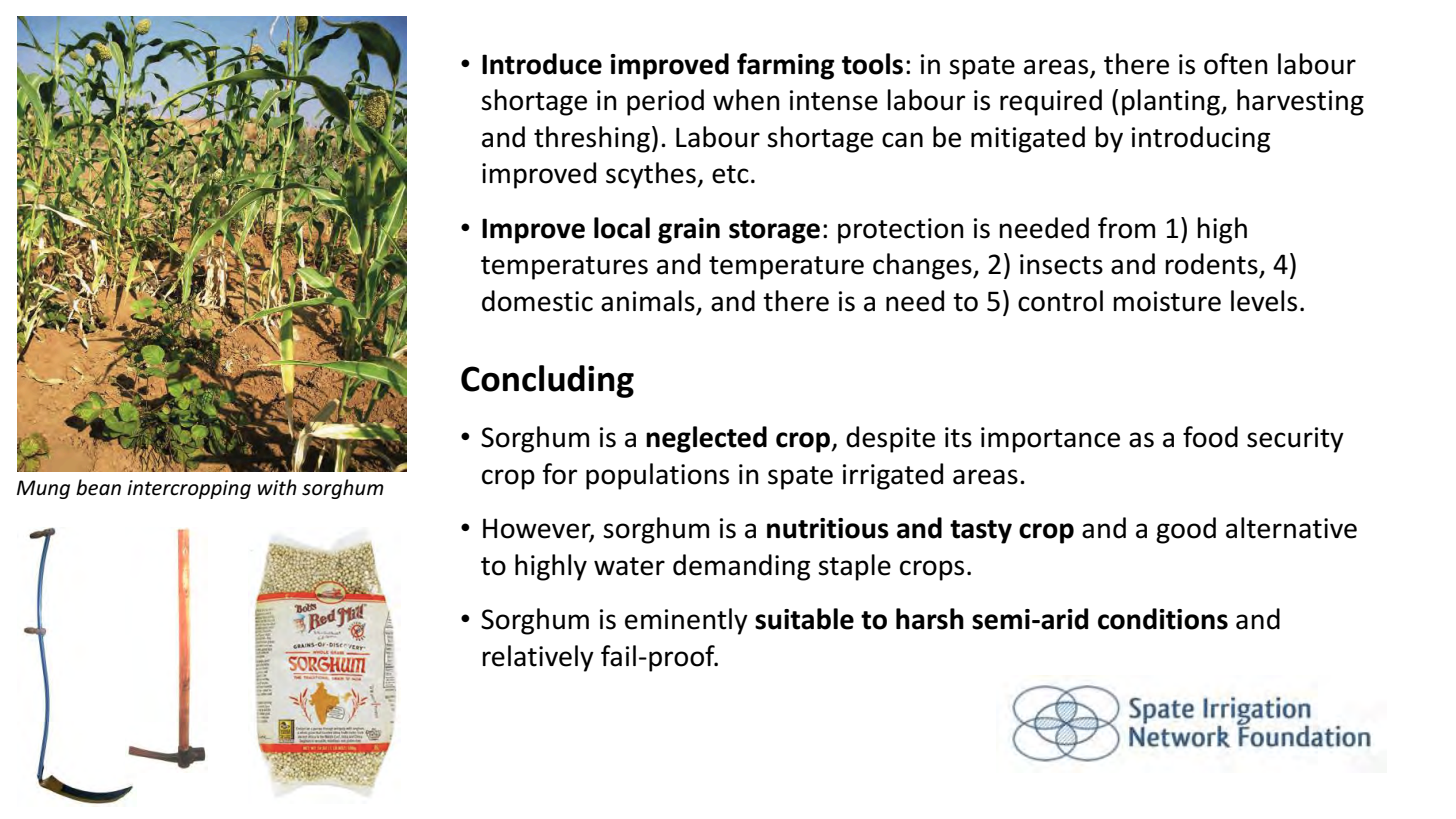  I want to click on food, so click(1210, 437).
